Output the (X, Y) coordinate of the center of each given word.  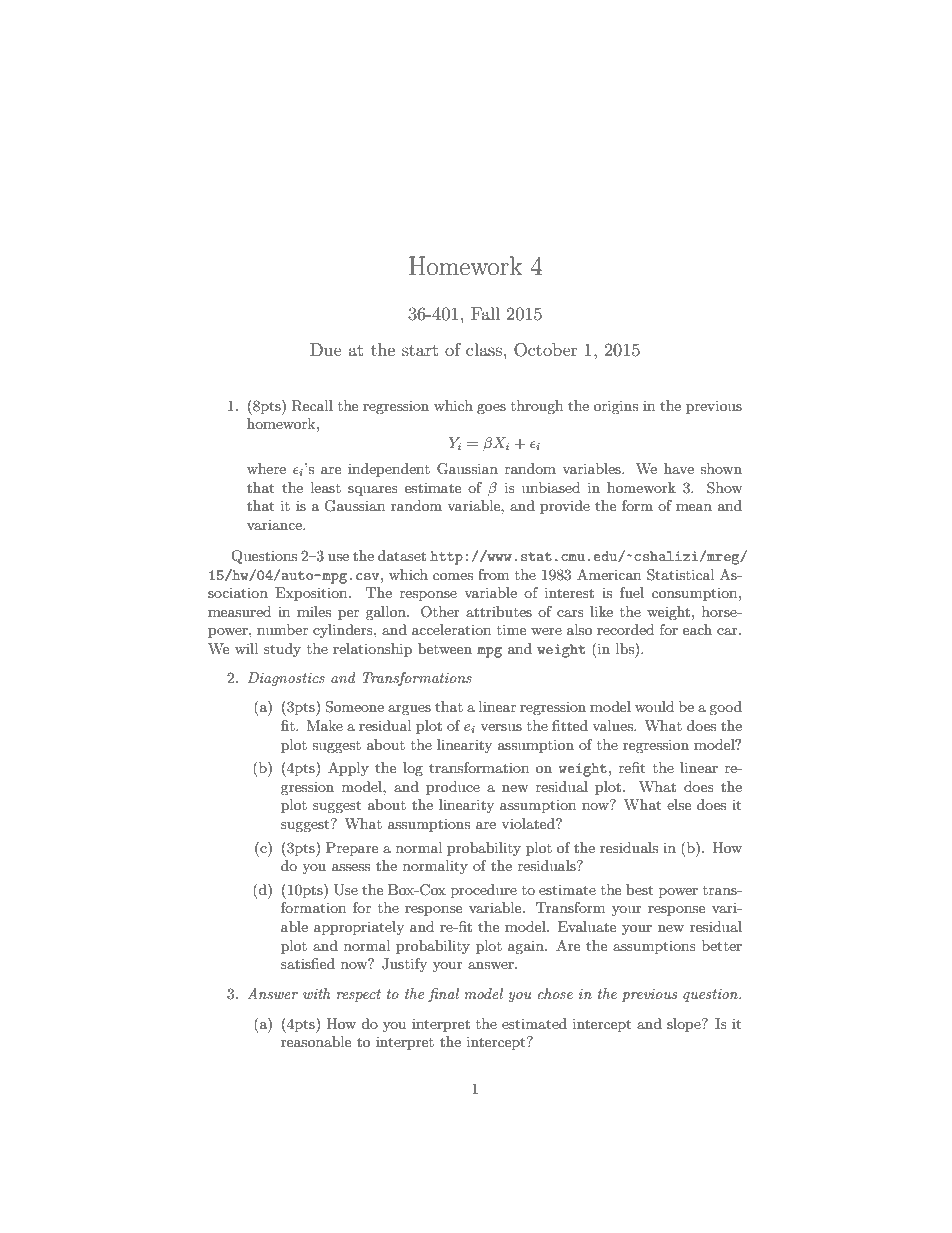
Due (326, 349)
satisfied (308, 963)
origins (616, 407)
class (484, 349)
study (282, 650)
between (445, 648)
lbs (626, 648)
